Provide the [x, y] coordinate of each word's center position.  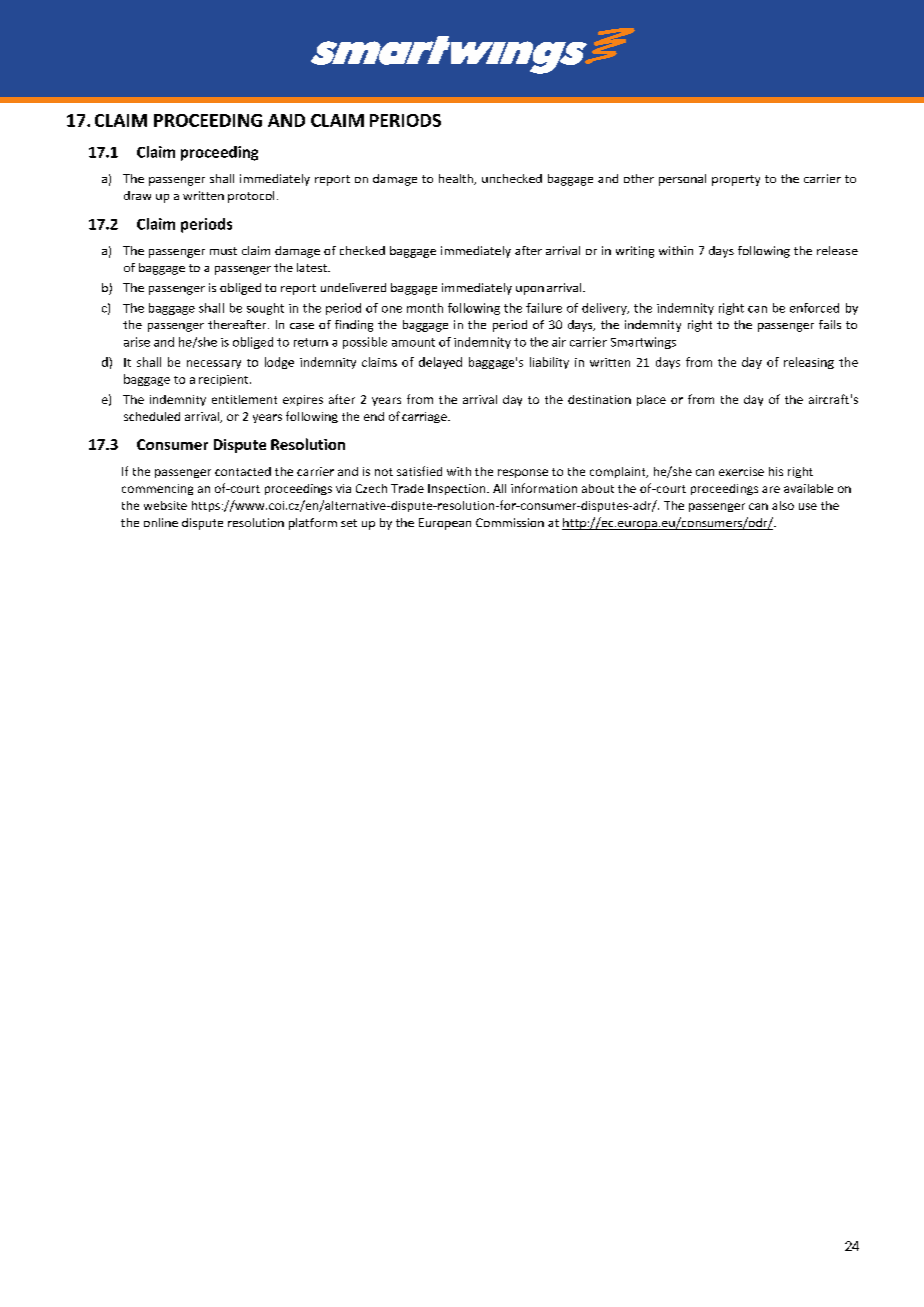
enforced [814, 308]
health [457, 179]
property [736, 180]
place [651, 400]
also [783, 505]
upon [530, 290]
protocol [251, 197]
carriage [425, 417]
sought [265, 309]
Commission [510, 522]
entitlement [244, 399]
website [165, 505]
